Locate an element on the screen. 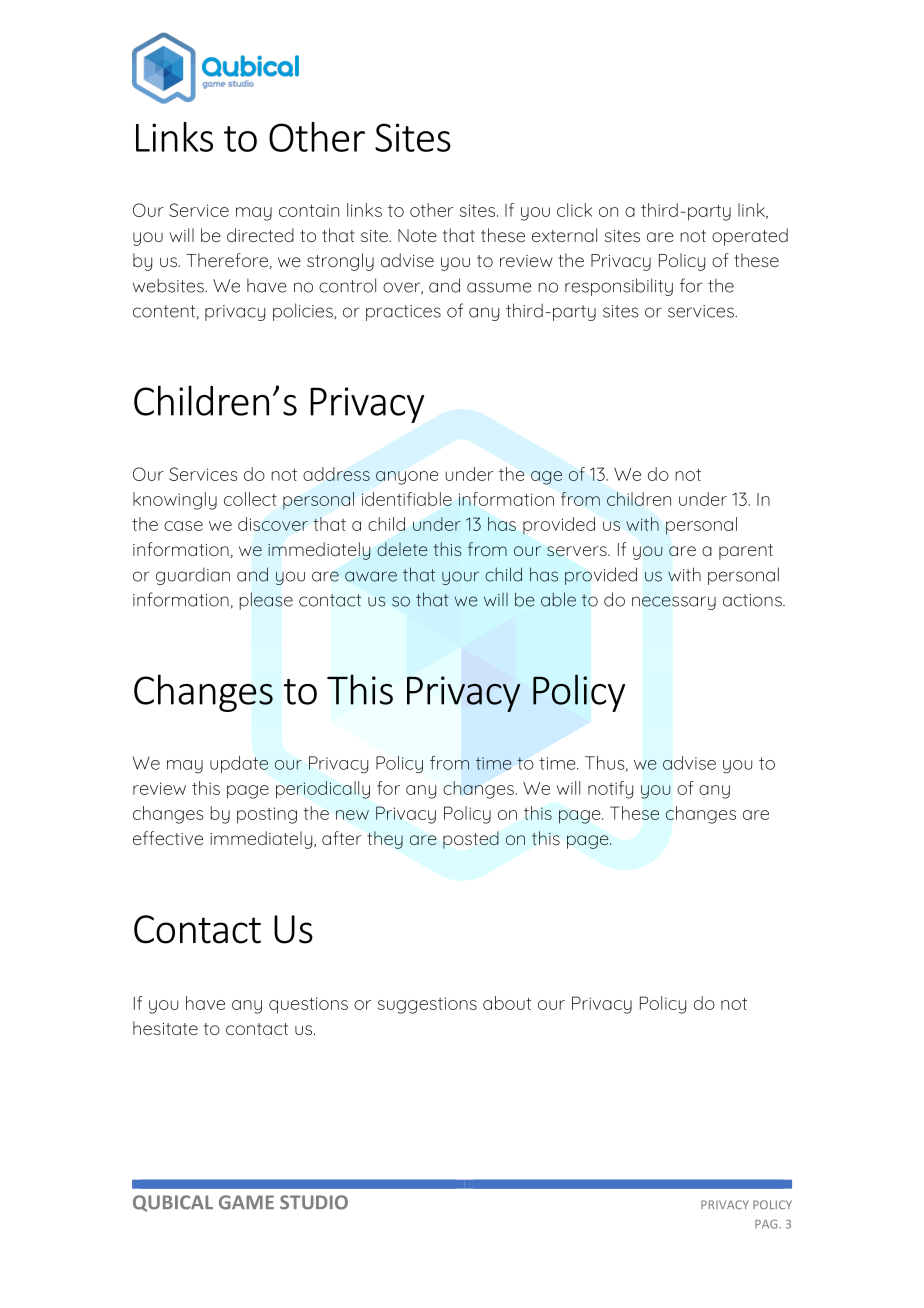 This screenshot has height=1308, width=924. Note is located at coordinates (417, 235).
